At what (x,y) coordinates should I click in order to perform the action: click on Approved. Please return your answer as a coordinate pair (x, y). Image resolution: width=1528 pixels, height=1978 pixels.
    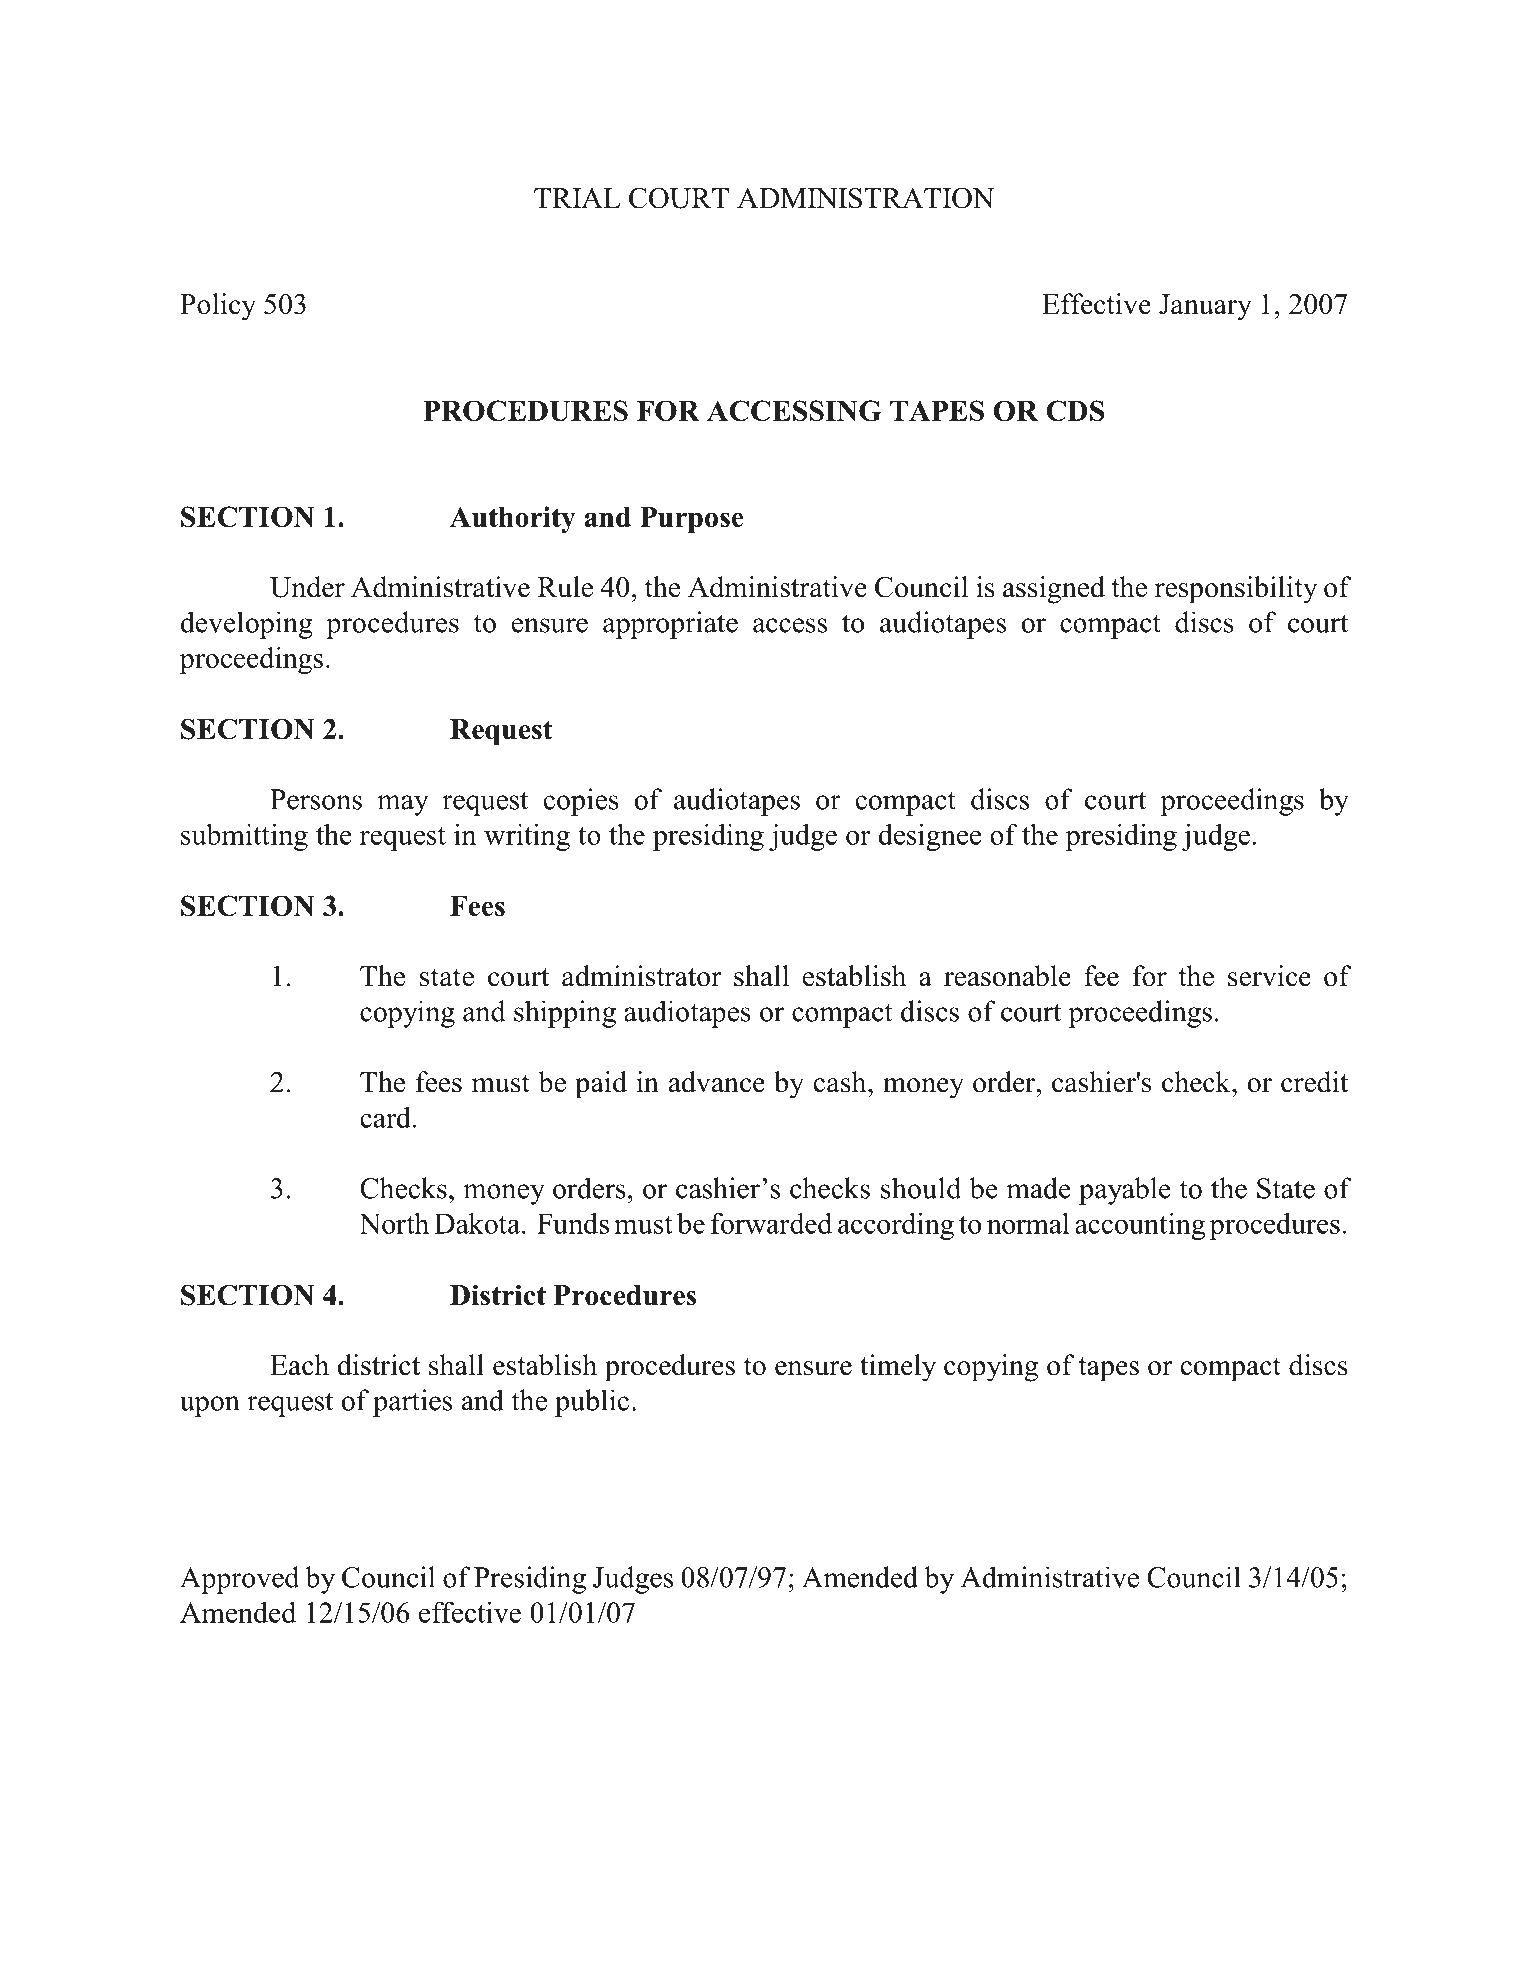
    Looking at the image, I should click on (239, 1580).
